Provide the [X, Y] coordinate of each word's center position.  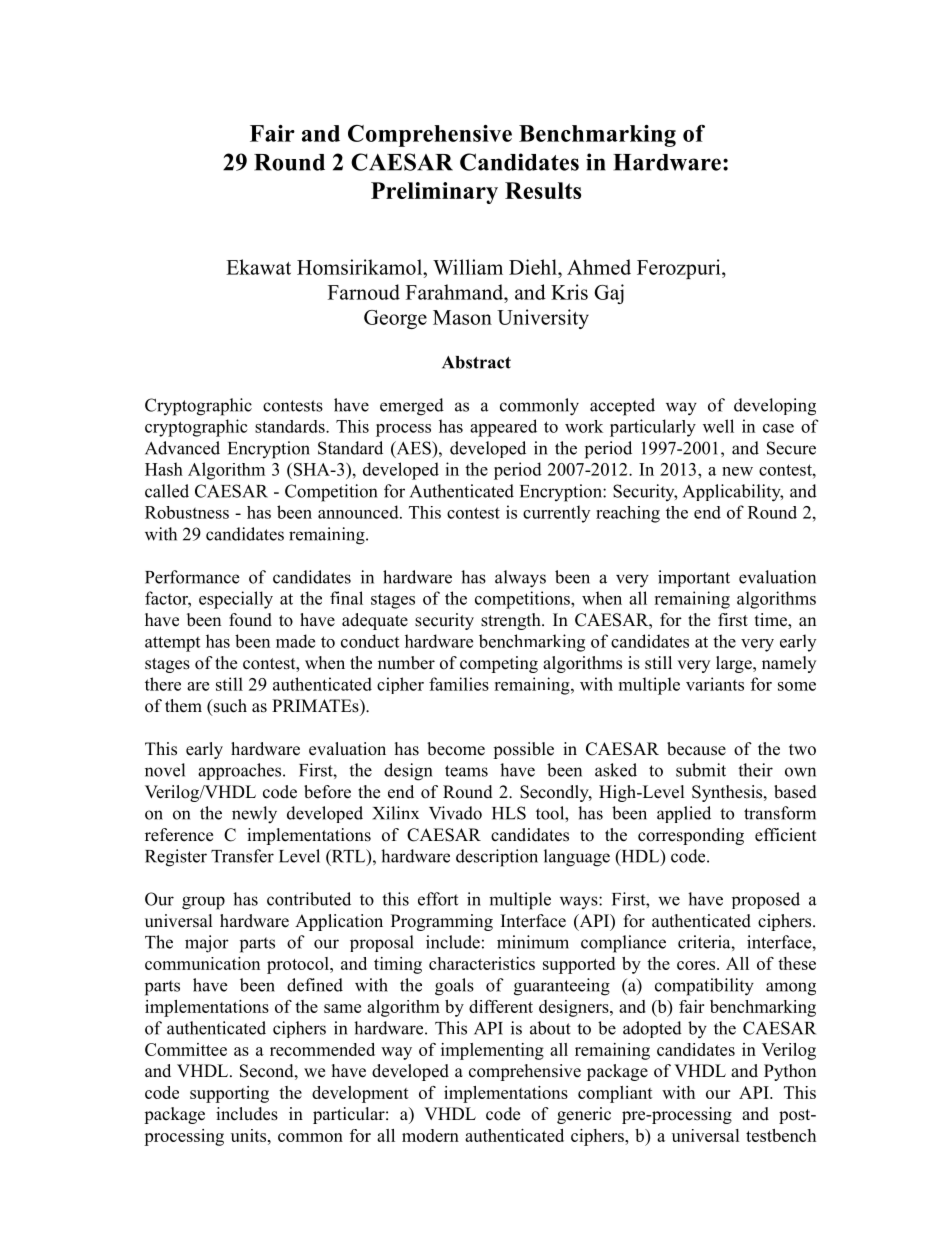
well [718, 426]
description [497, 858]
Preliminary [434, 193]
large [735, 664]
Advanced [182, 448]
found [250, 620]
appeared [503, 428]
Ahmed [599, 267]
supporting [229, 1094]
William [468, 267]
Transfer [242, 856]
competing [499, 664]
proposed [766, 900]
